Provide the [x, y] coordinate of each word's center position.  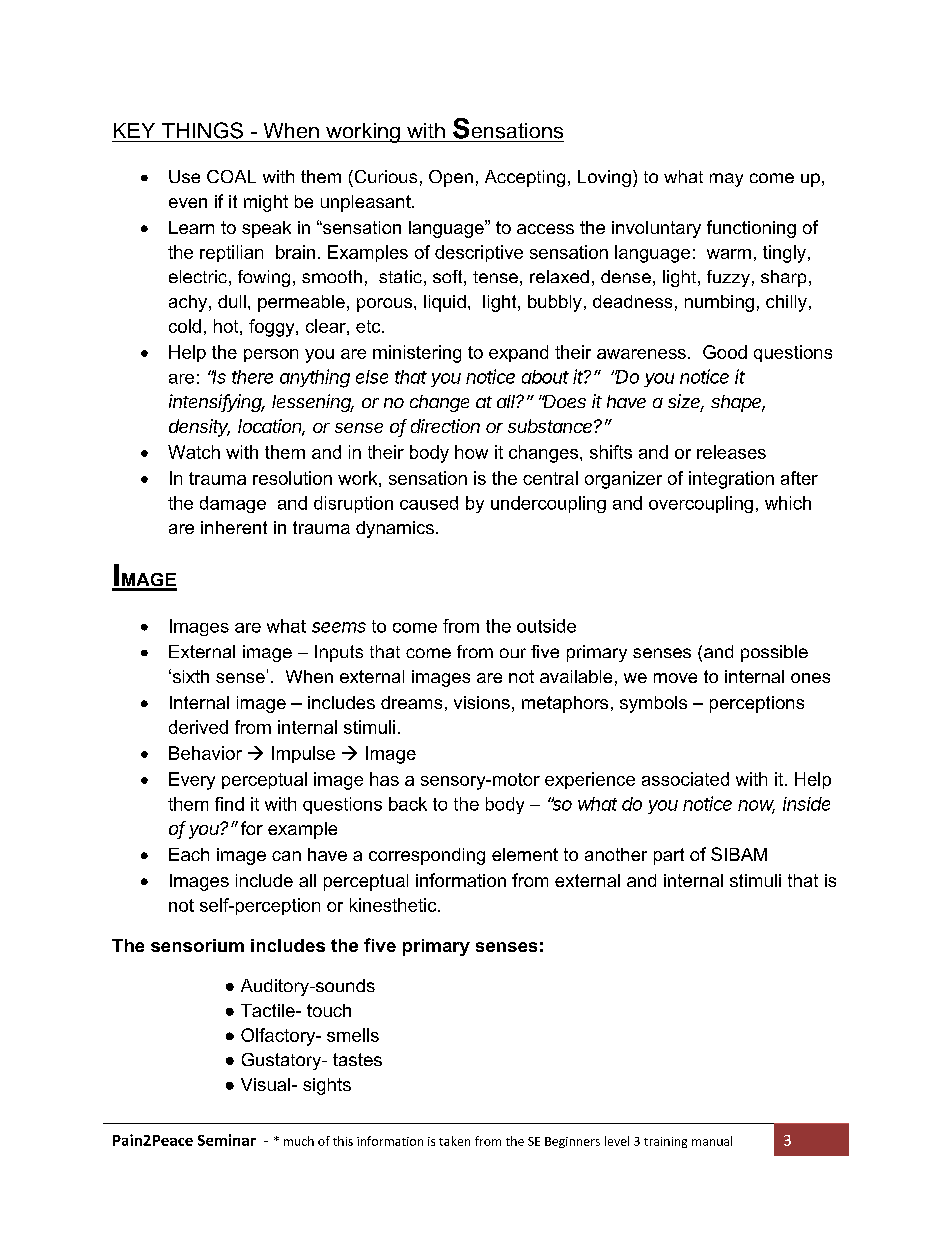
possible [774, 653]
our [513, 653]
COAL [231, 176]
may [726, 180]
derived [198, 727]
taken [454, 1141]
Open [451, 178]
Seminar [227, 1140]
